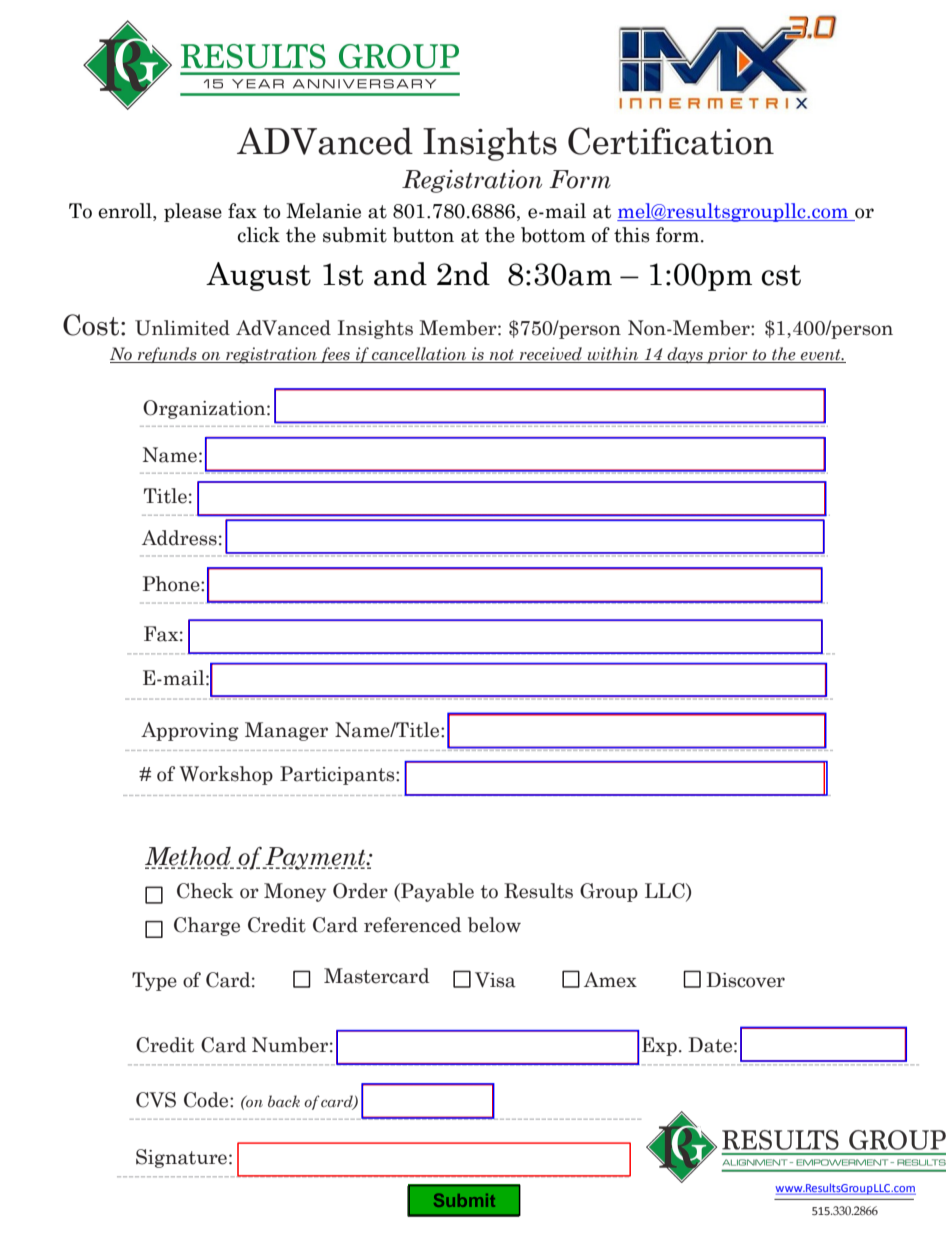 The height and width of the screenshot is (1233, 952). I want to click on Discover, so click(745, 980).
